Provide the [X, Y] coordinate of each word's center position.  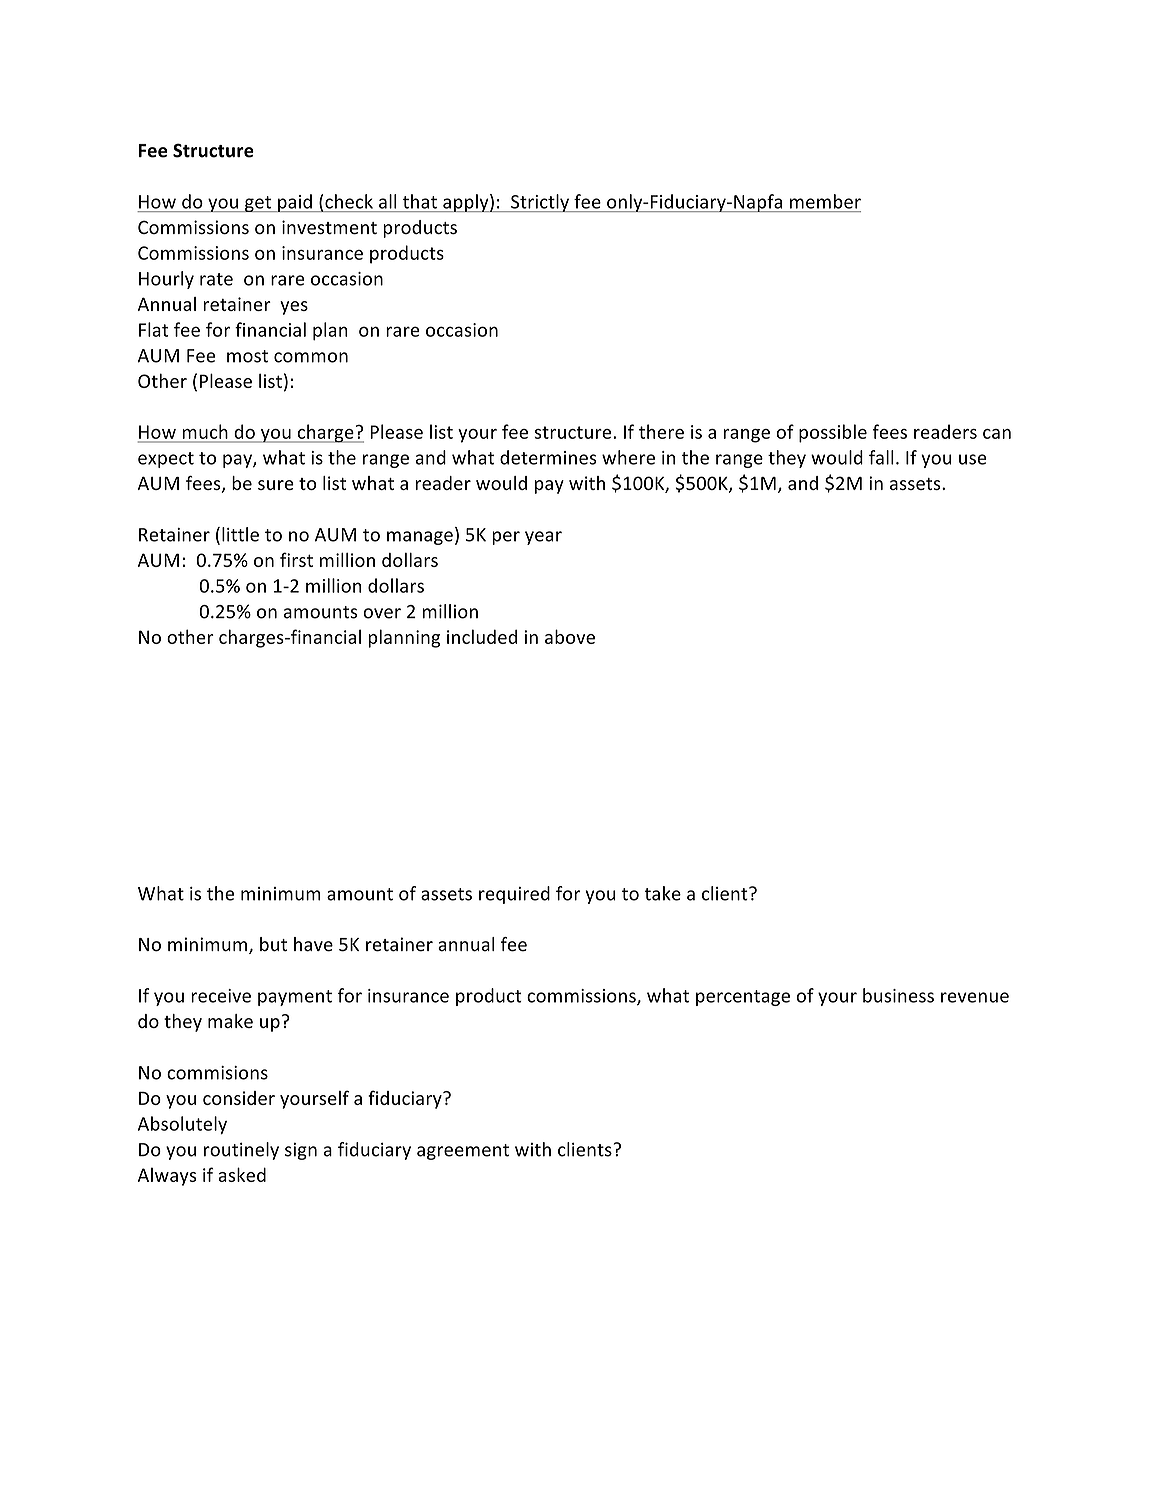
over [382, 613]
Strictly [540, 203]
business [898, 995]
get [258, 204]
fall [881, 457]
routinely [241, 1151]
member [825, 201]
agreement [463, 1152]
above [570, 636]
